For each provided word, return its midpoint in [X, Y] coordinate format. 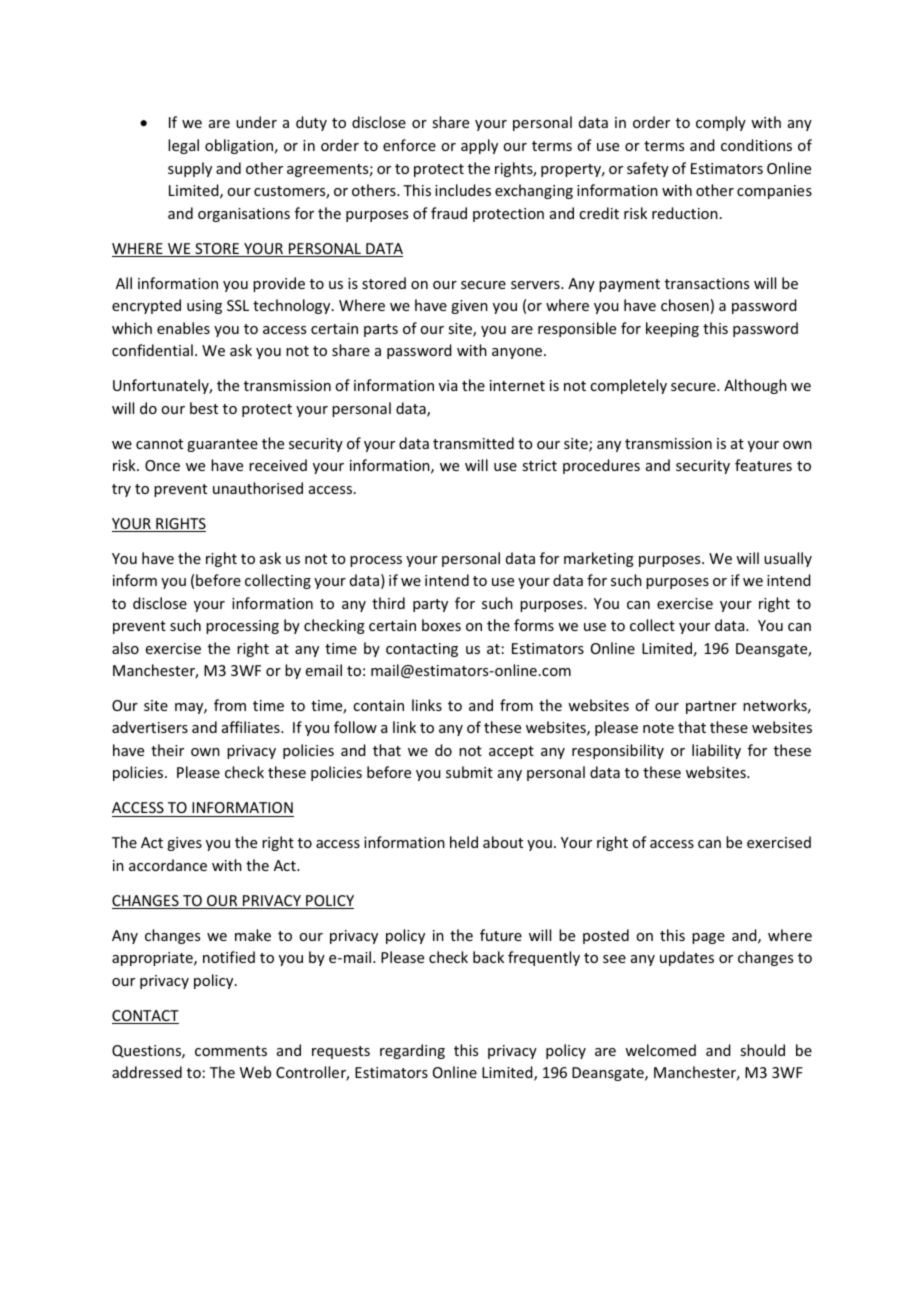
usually [788, 559]
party [430, 605]
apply [479, 146]
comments [231, 1051]
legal [183, 146]
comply [721, 123]
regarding [412, 1051]
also [125, 648]
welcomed [660, 1050]
